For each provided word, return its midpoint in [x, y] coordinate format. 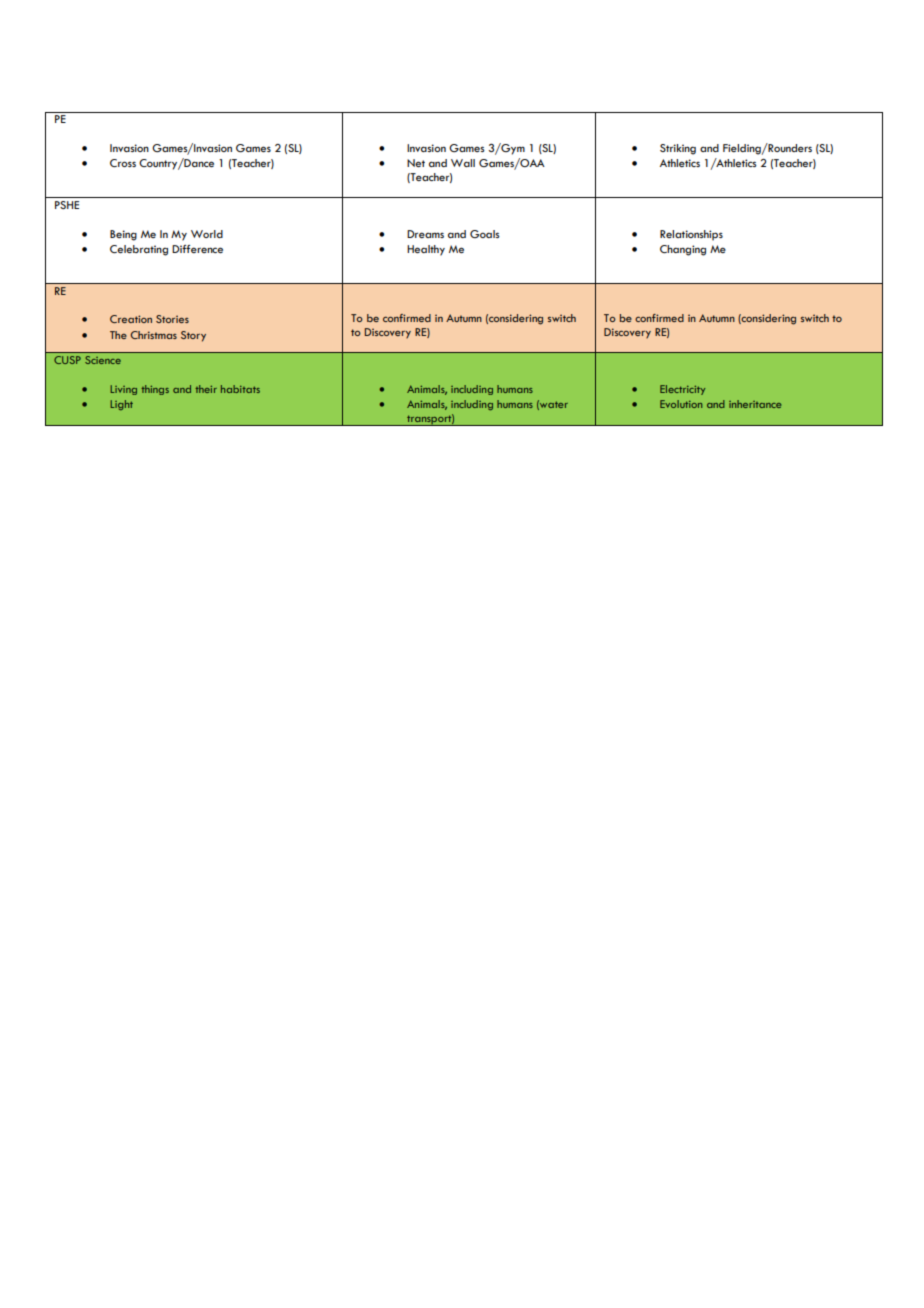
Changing [683, 250]
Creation [131, 319]
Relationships [691, 235]
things [155, 390]
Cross [123, 163]
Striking [678, 149]
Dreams [425, 234]
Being [123, 235]
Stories [172, 319]
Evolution [681, 404]
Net [416, 163]
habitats [240, 389]
